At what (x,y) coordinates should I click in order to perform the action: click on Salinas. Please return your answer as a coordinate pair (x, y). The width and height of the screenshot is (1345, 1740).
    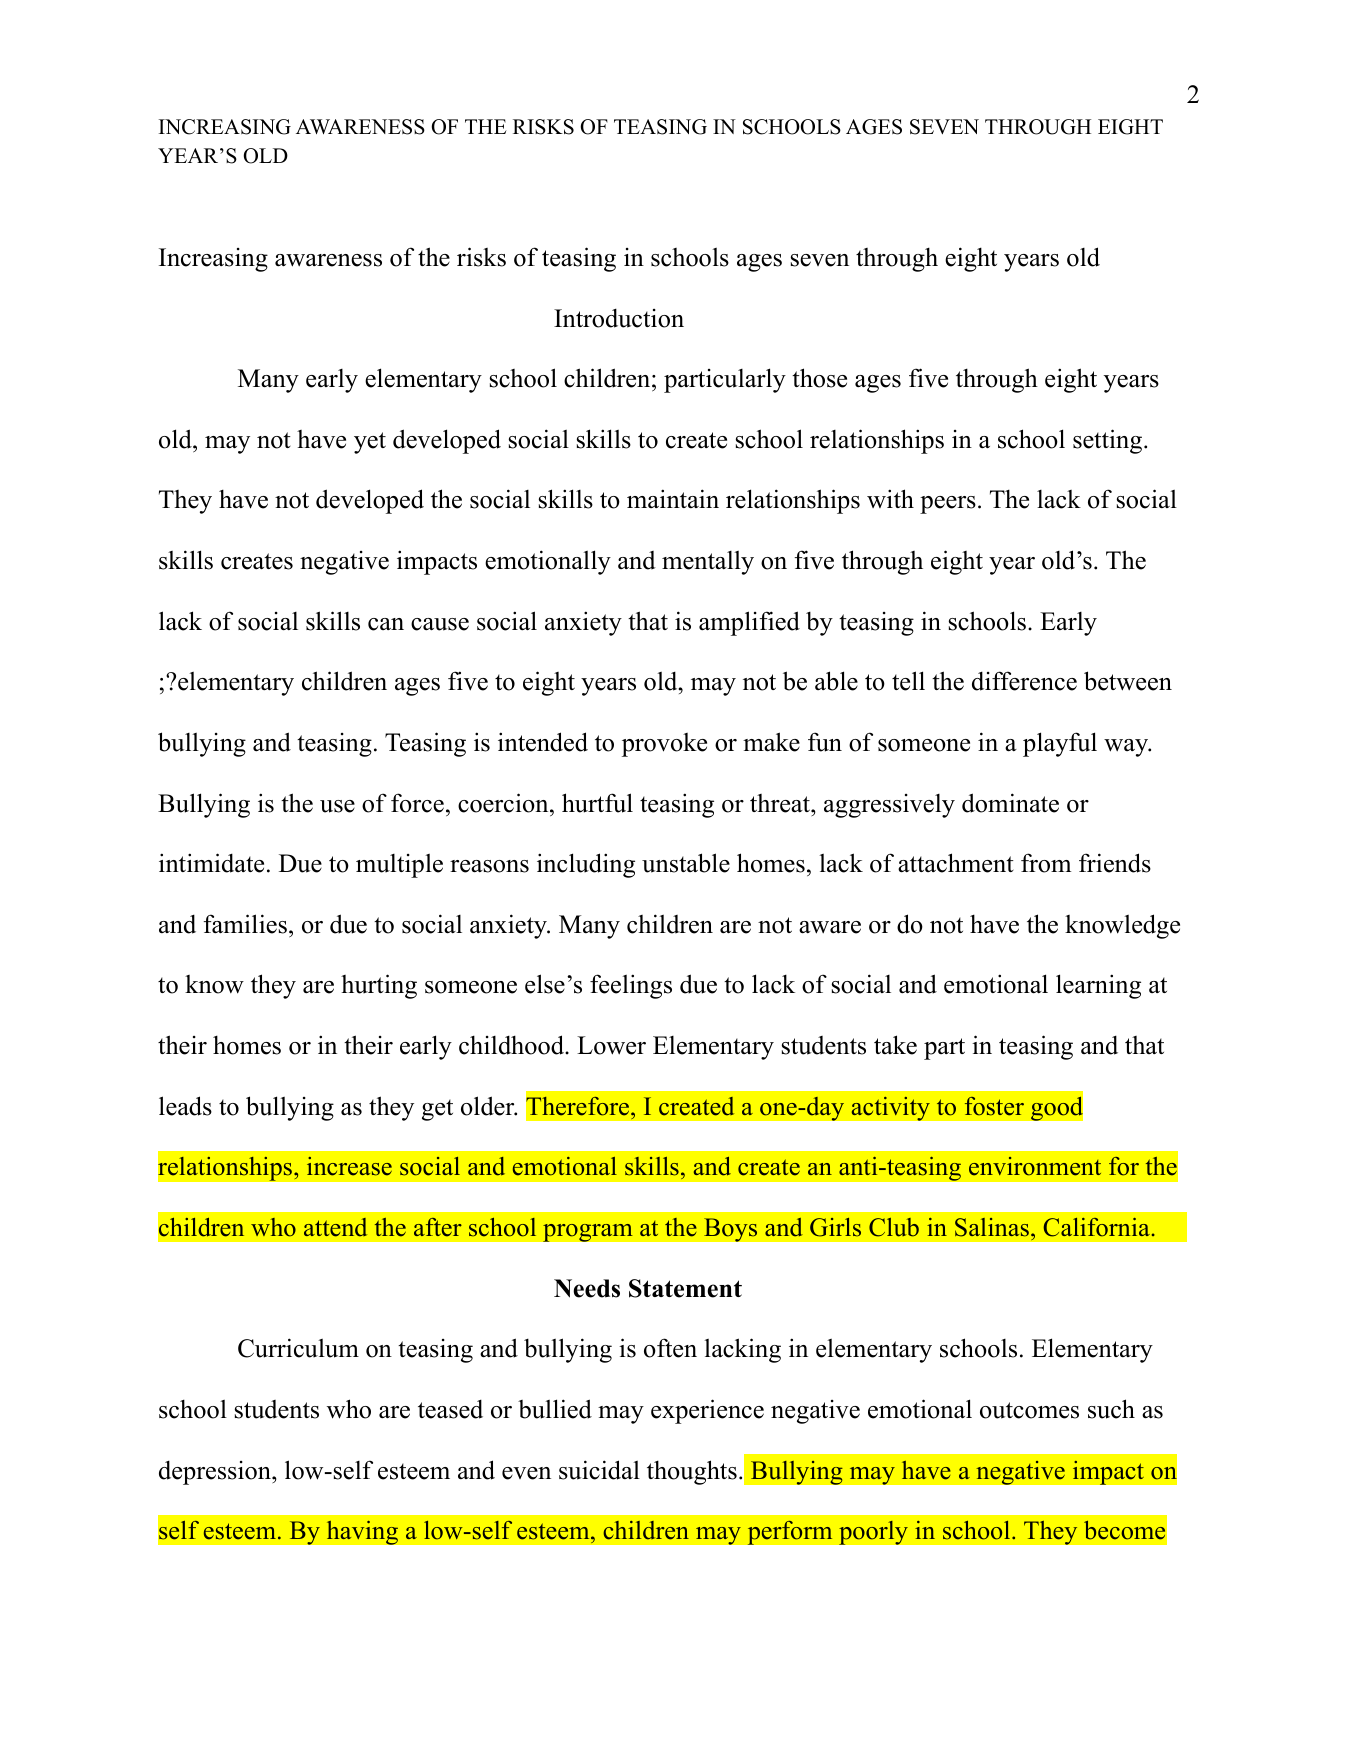
    Looking at the image, I should click on (992, 1227).
